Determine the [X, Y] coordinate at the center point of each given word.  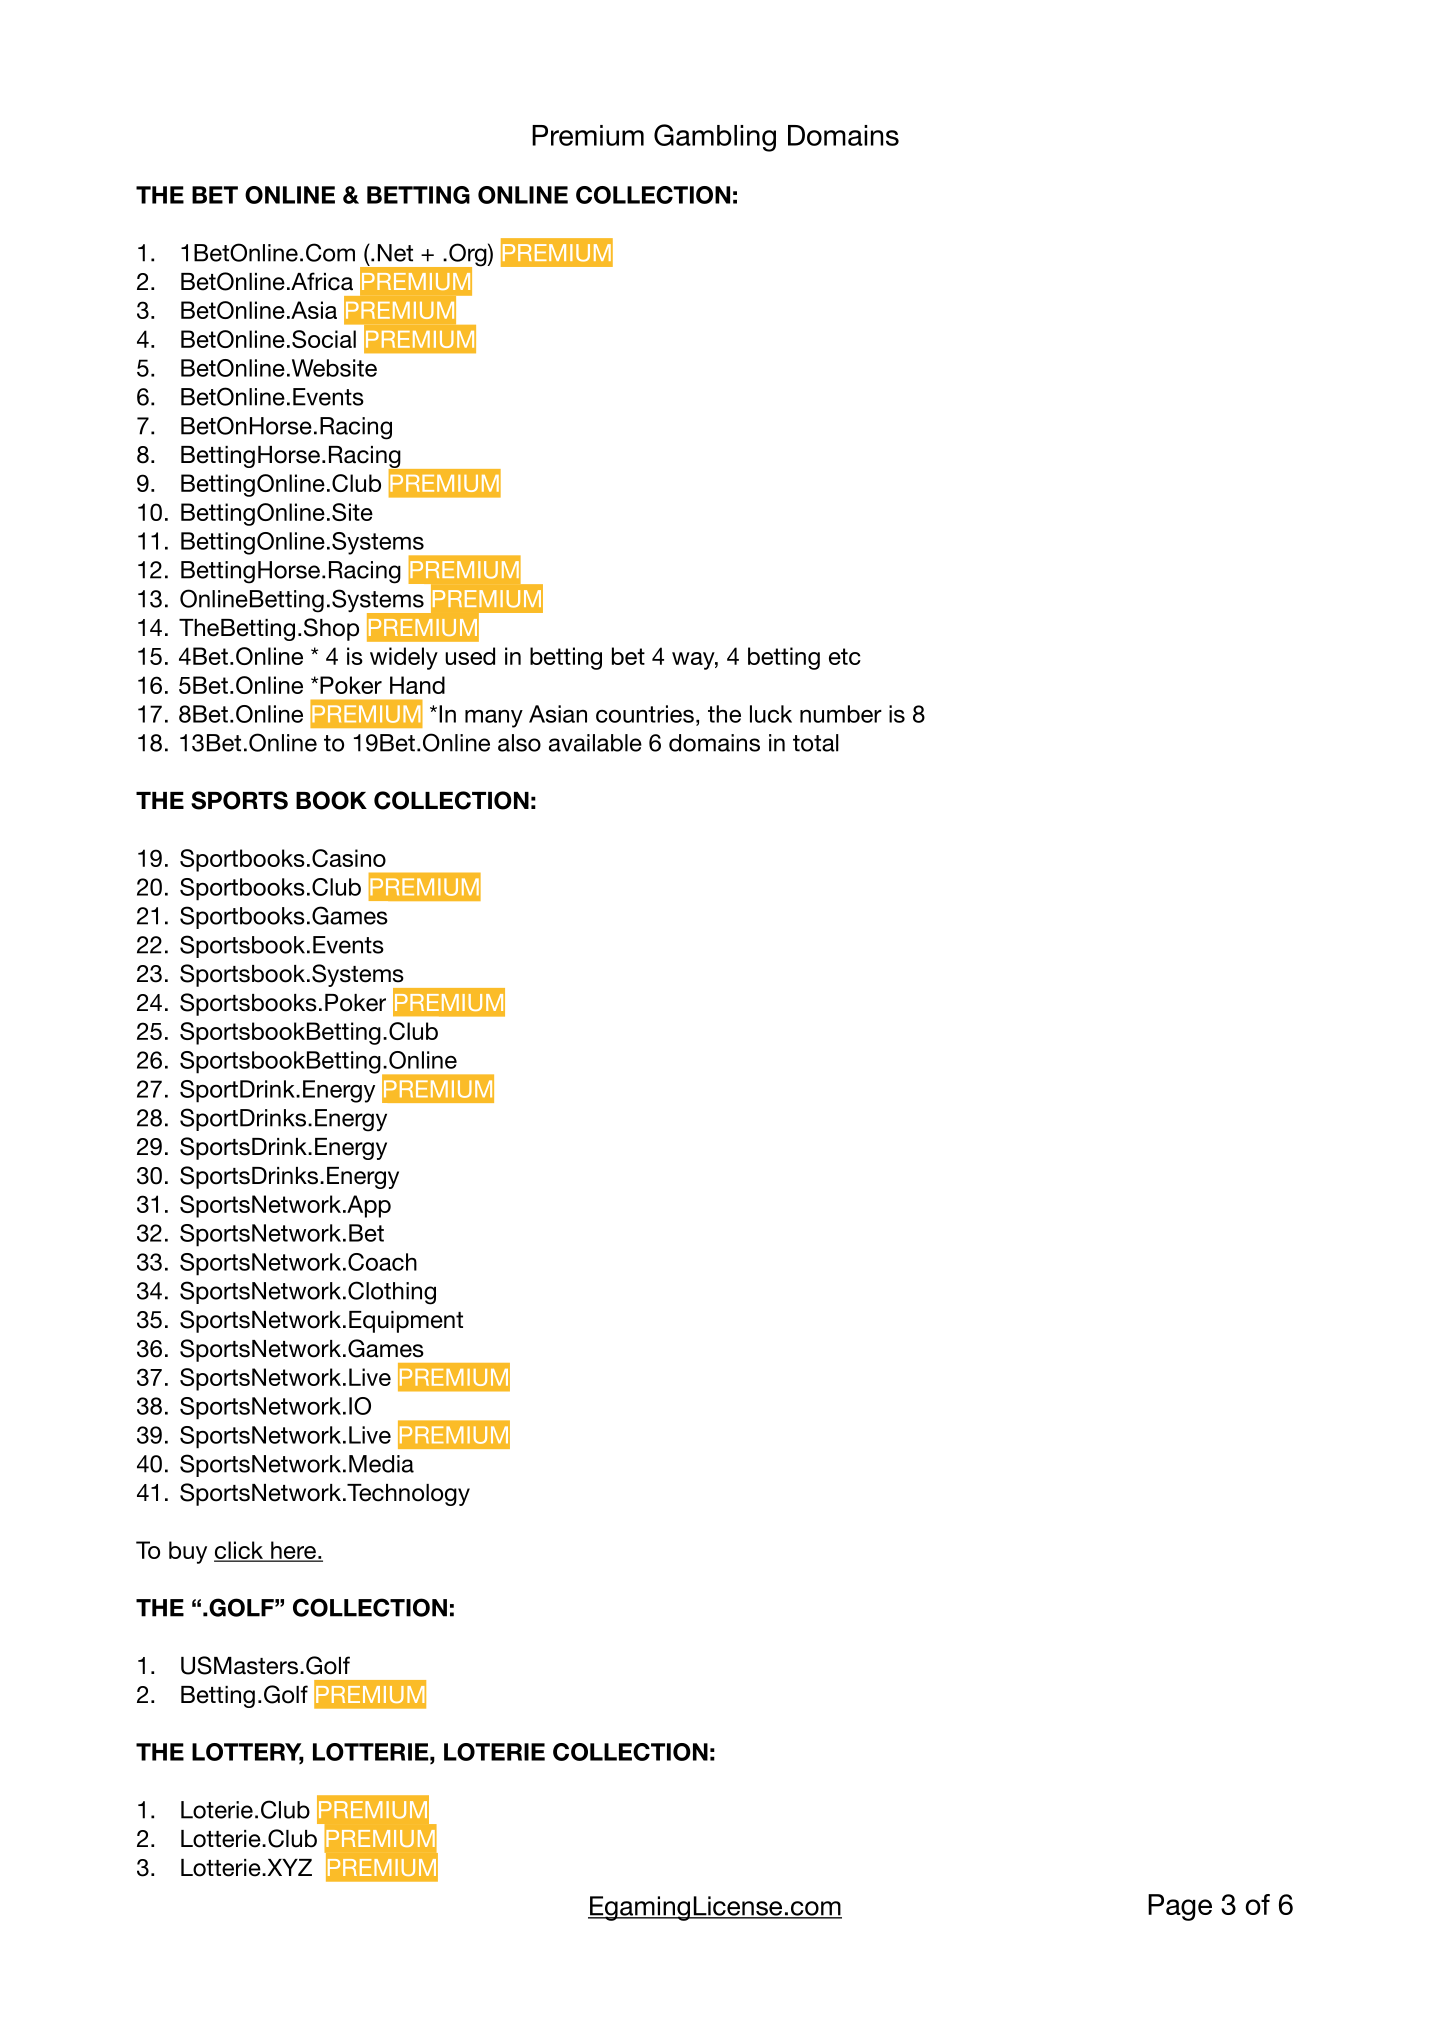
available [595, 743]
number [841, 714]
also [519, 743]
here [293, 1551]
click [239, 1551]
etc [845, 656]
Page [1180, 1907]
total [816, 743]
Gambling [715, 138]
